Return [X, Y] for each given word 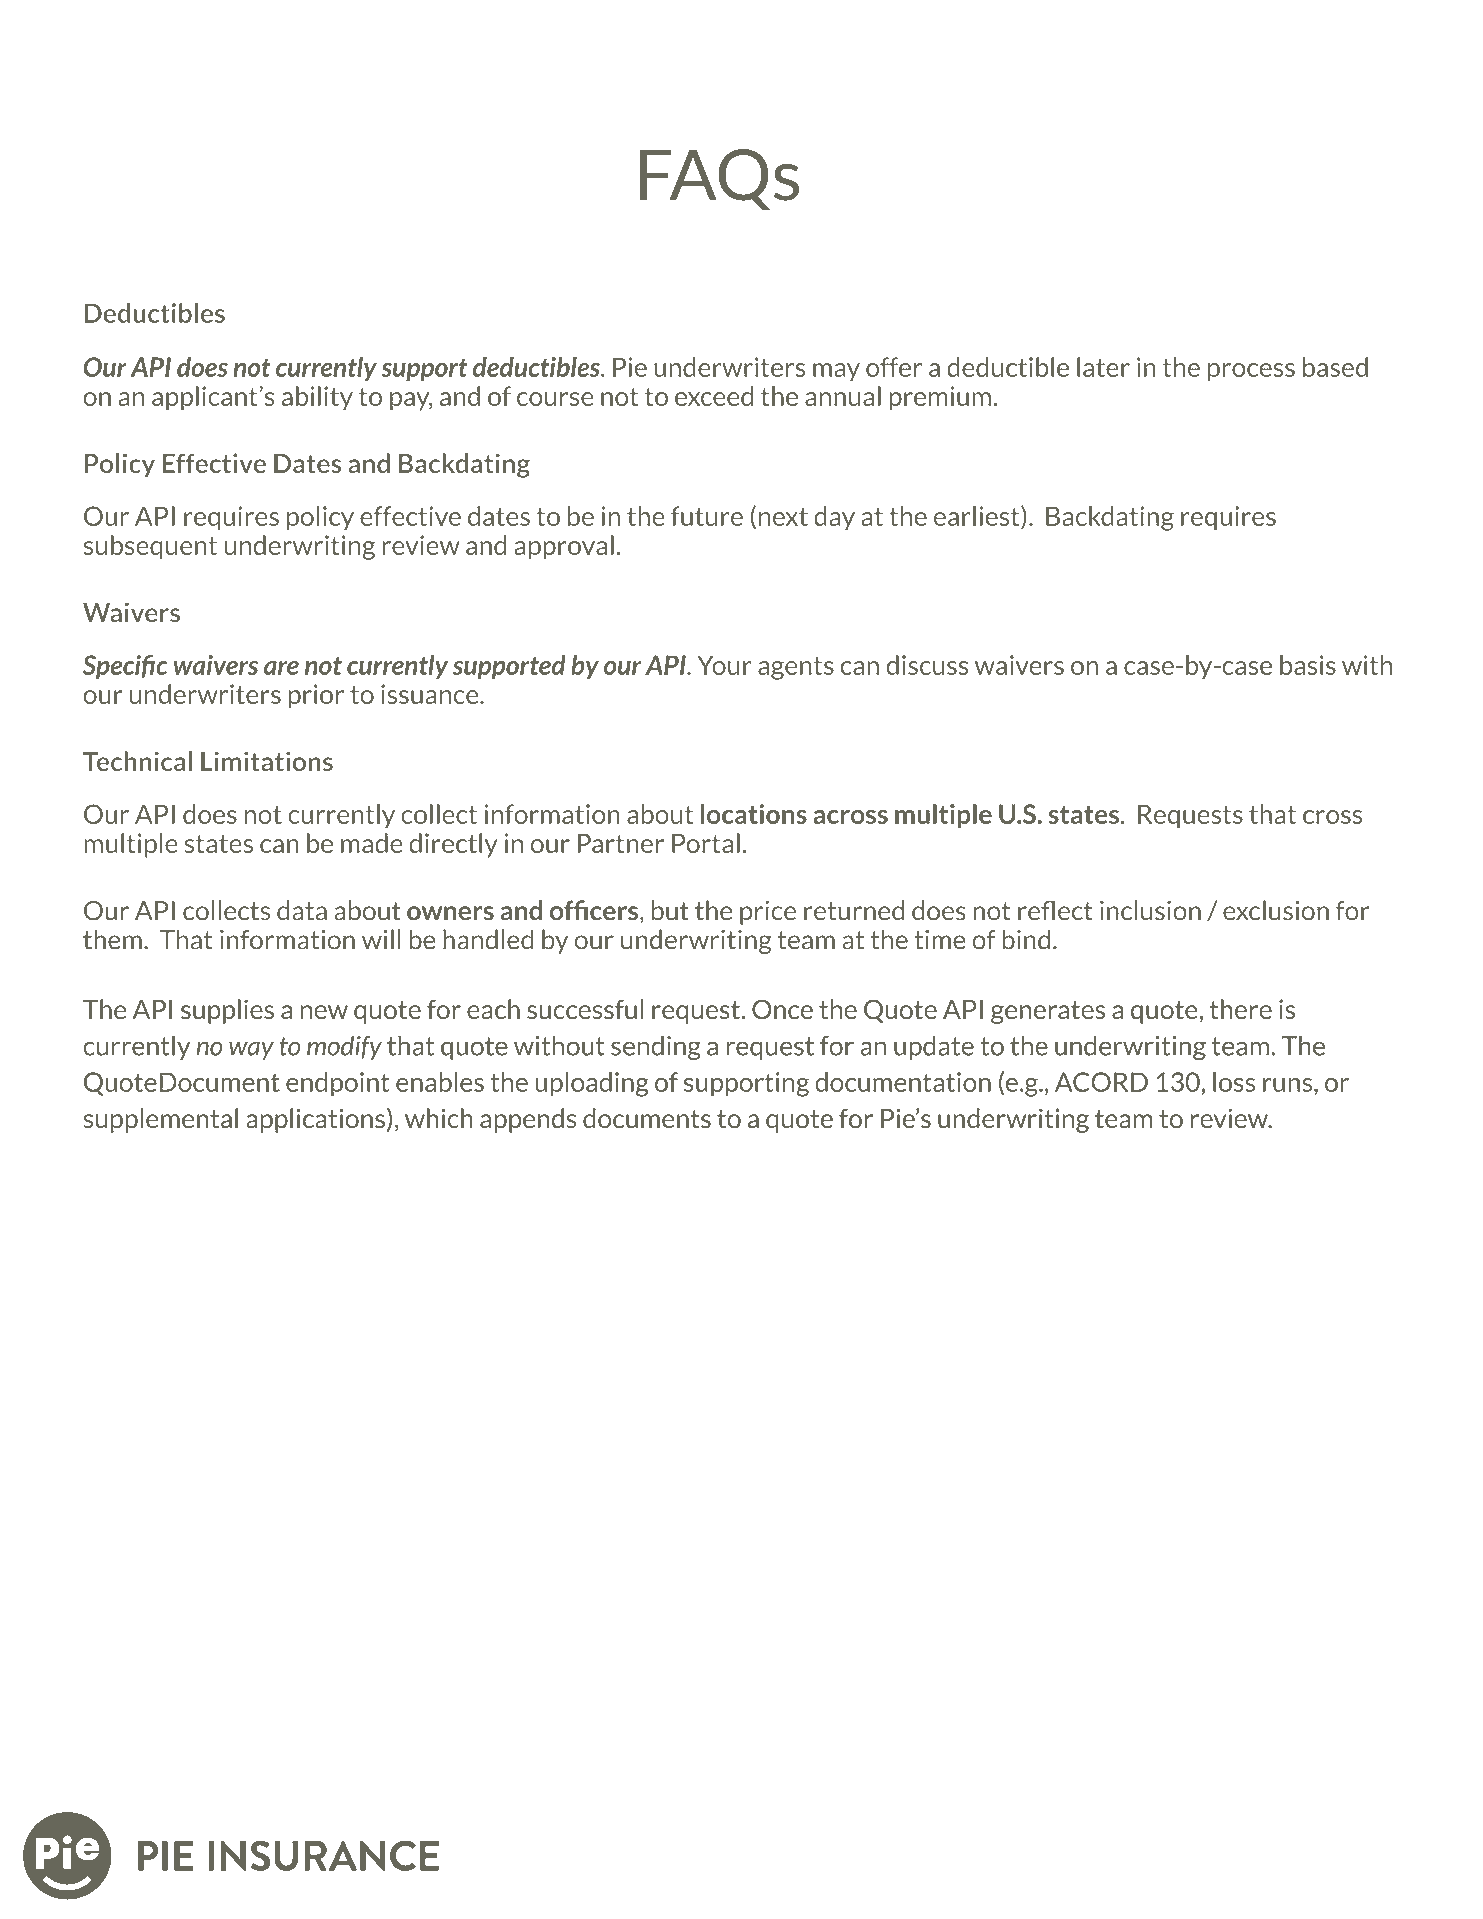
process [1251, 372]
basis [1308, 665]
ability [317, 398]
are [281, 668]
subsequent [150, 547]
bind [1026, 939]
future [707, 516]
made [372, 843]
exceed [714, 396]
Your [724, 665]
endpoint [338, 1084]
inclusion [1150, 910]
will [381, 939]
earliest [978, 517]
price [768, 912]
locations [754, 814]
